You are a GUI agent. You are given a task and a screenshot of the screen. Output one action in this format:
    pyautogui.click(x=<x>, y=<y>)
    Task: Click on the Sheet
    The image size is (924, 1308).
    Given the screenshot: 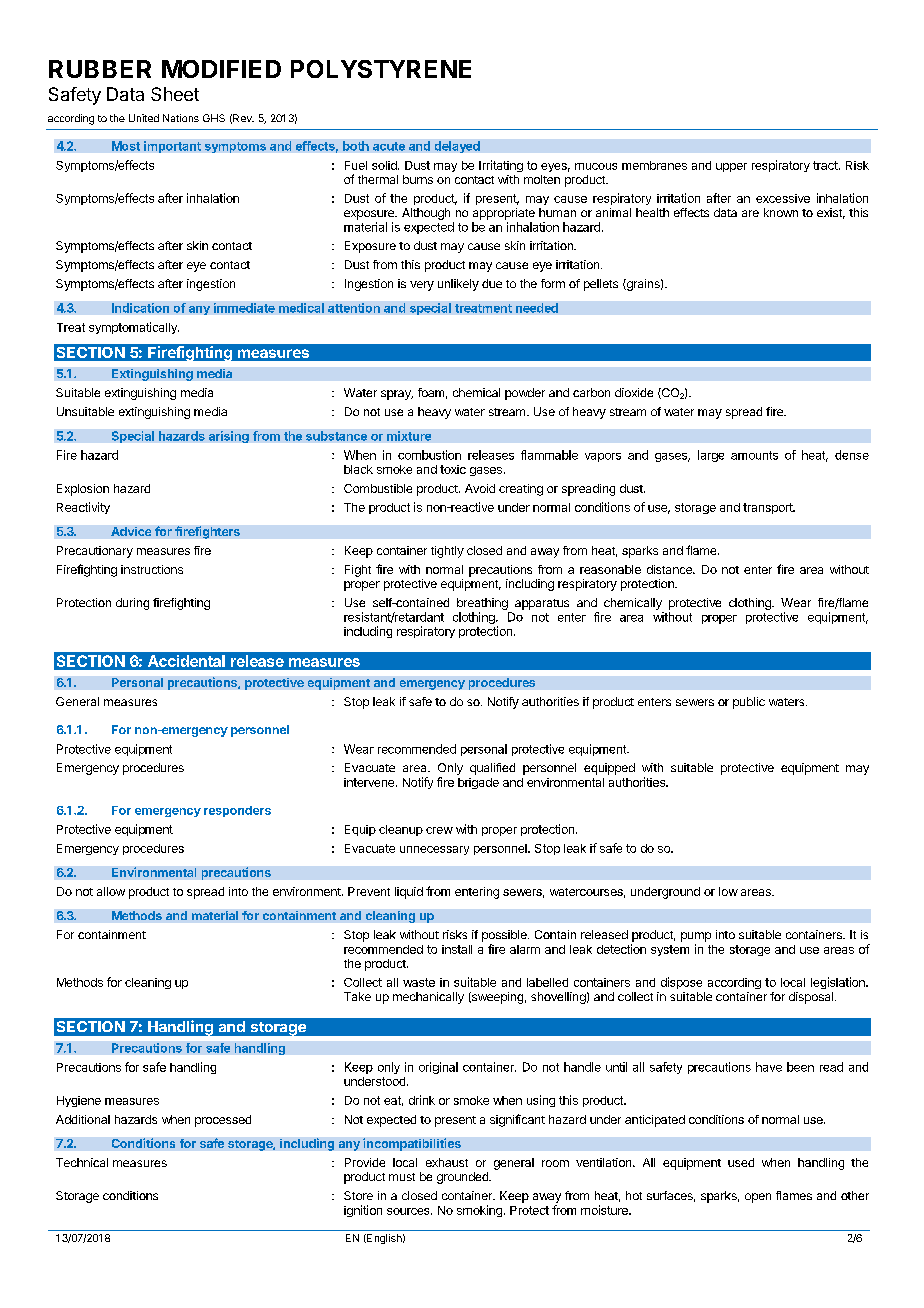 What is the action you would take?
    pyautogui.click(x=175, y=94)
